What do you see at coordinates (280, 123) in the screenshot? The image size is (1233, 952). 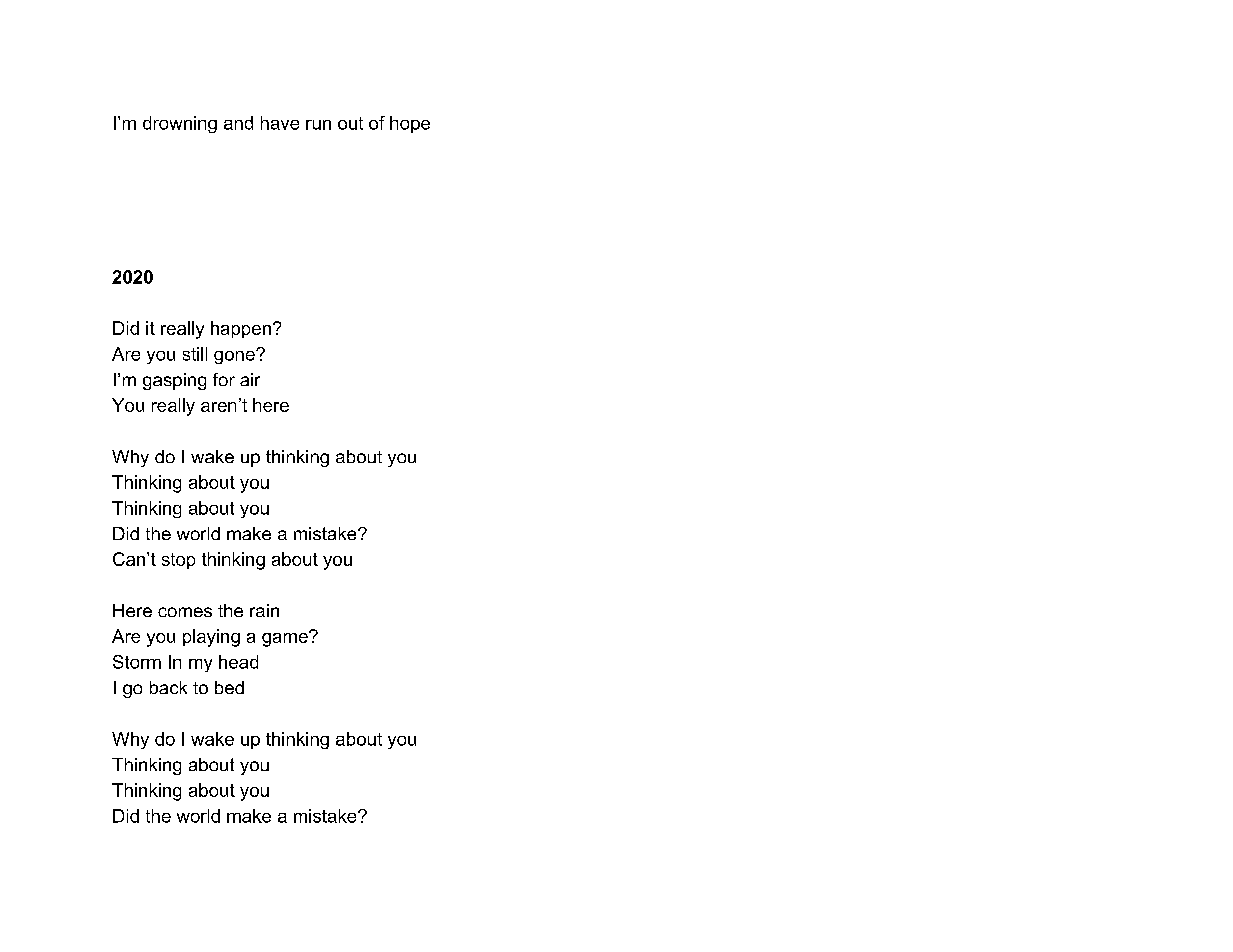 I see `have` at bounding box center [280, 123].
